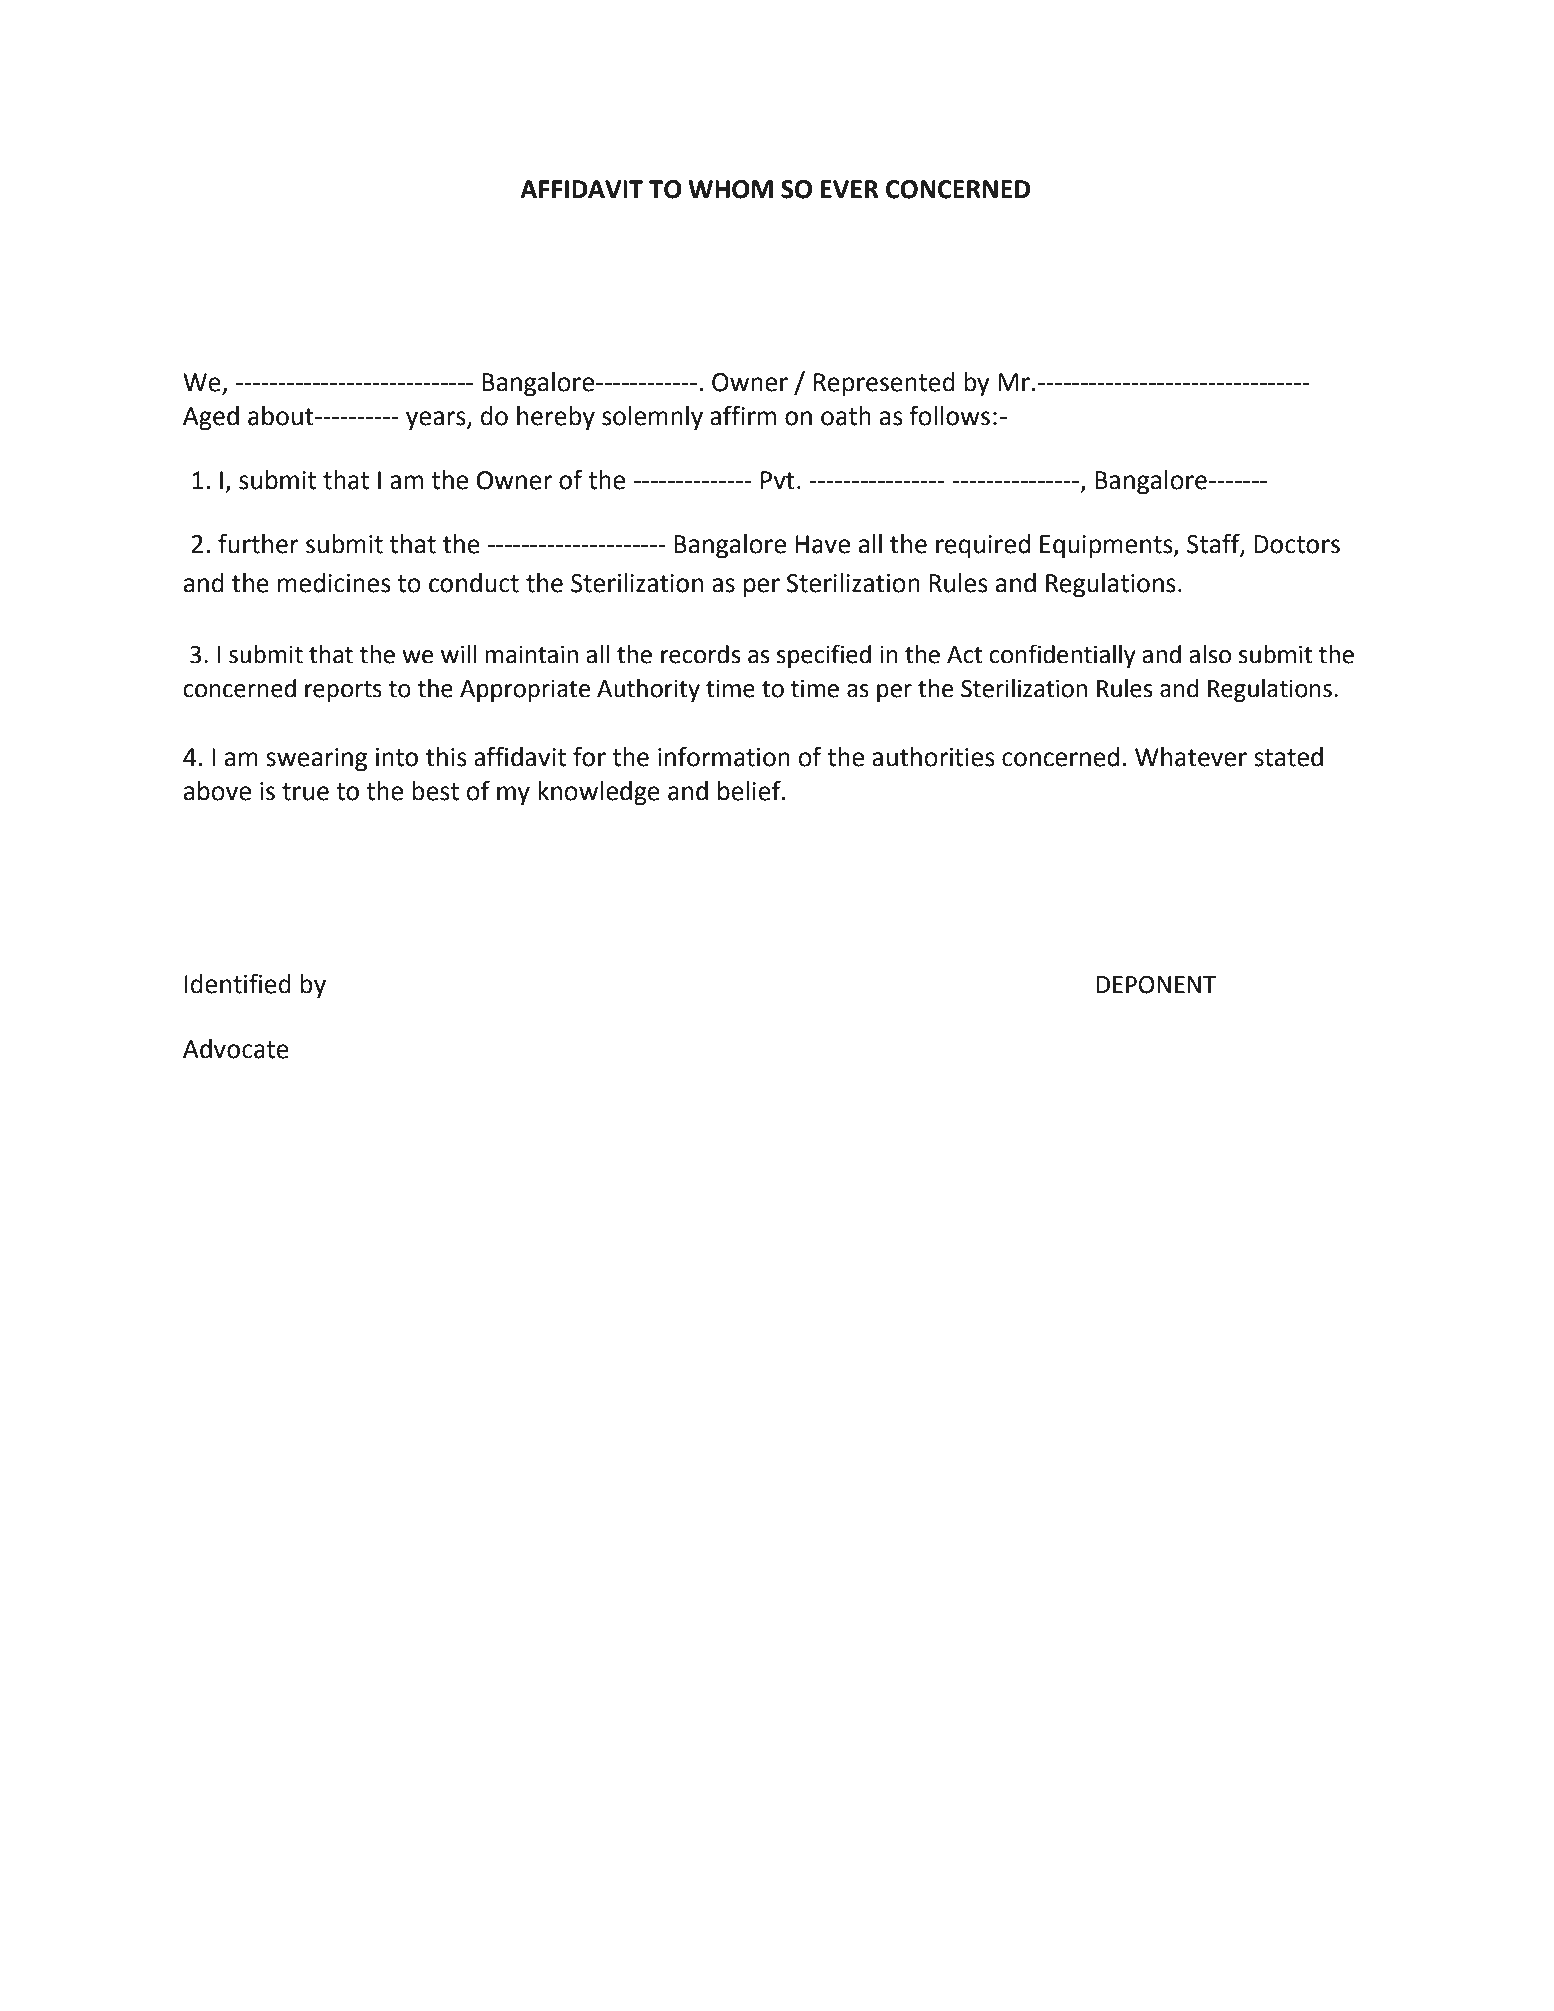 This page has width=1554, height=2011. What do you see at coordinates (236, 1049) in the page?
I see `Advocate` at bounding box center [236, 1049].
